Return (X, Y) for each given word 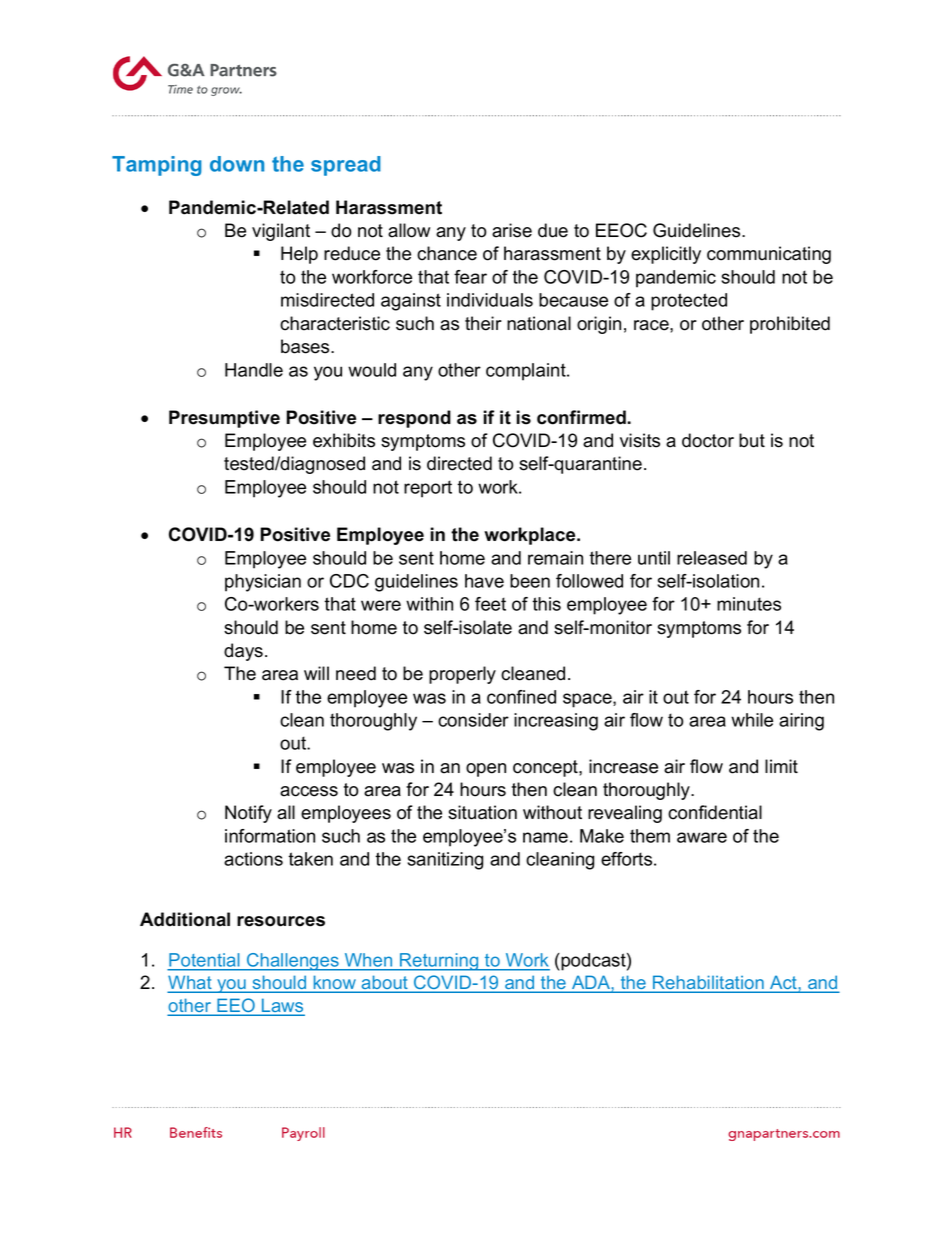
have (484, 581)
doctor (708, 440)
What (191, 983)
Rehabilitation (708, 983)
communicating (769, 255)
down (237, 164)
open (486, 770)
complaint (527, 372)
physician (263, 583)
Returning (439, 962)
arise (512, 230)
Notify (248, 814)
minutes (749, 604)
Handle (254, 370)
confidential (715, 812)
